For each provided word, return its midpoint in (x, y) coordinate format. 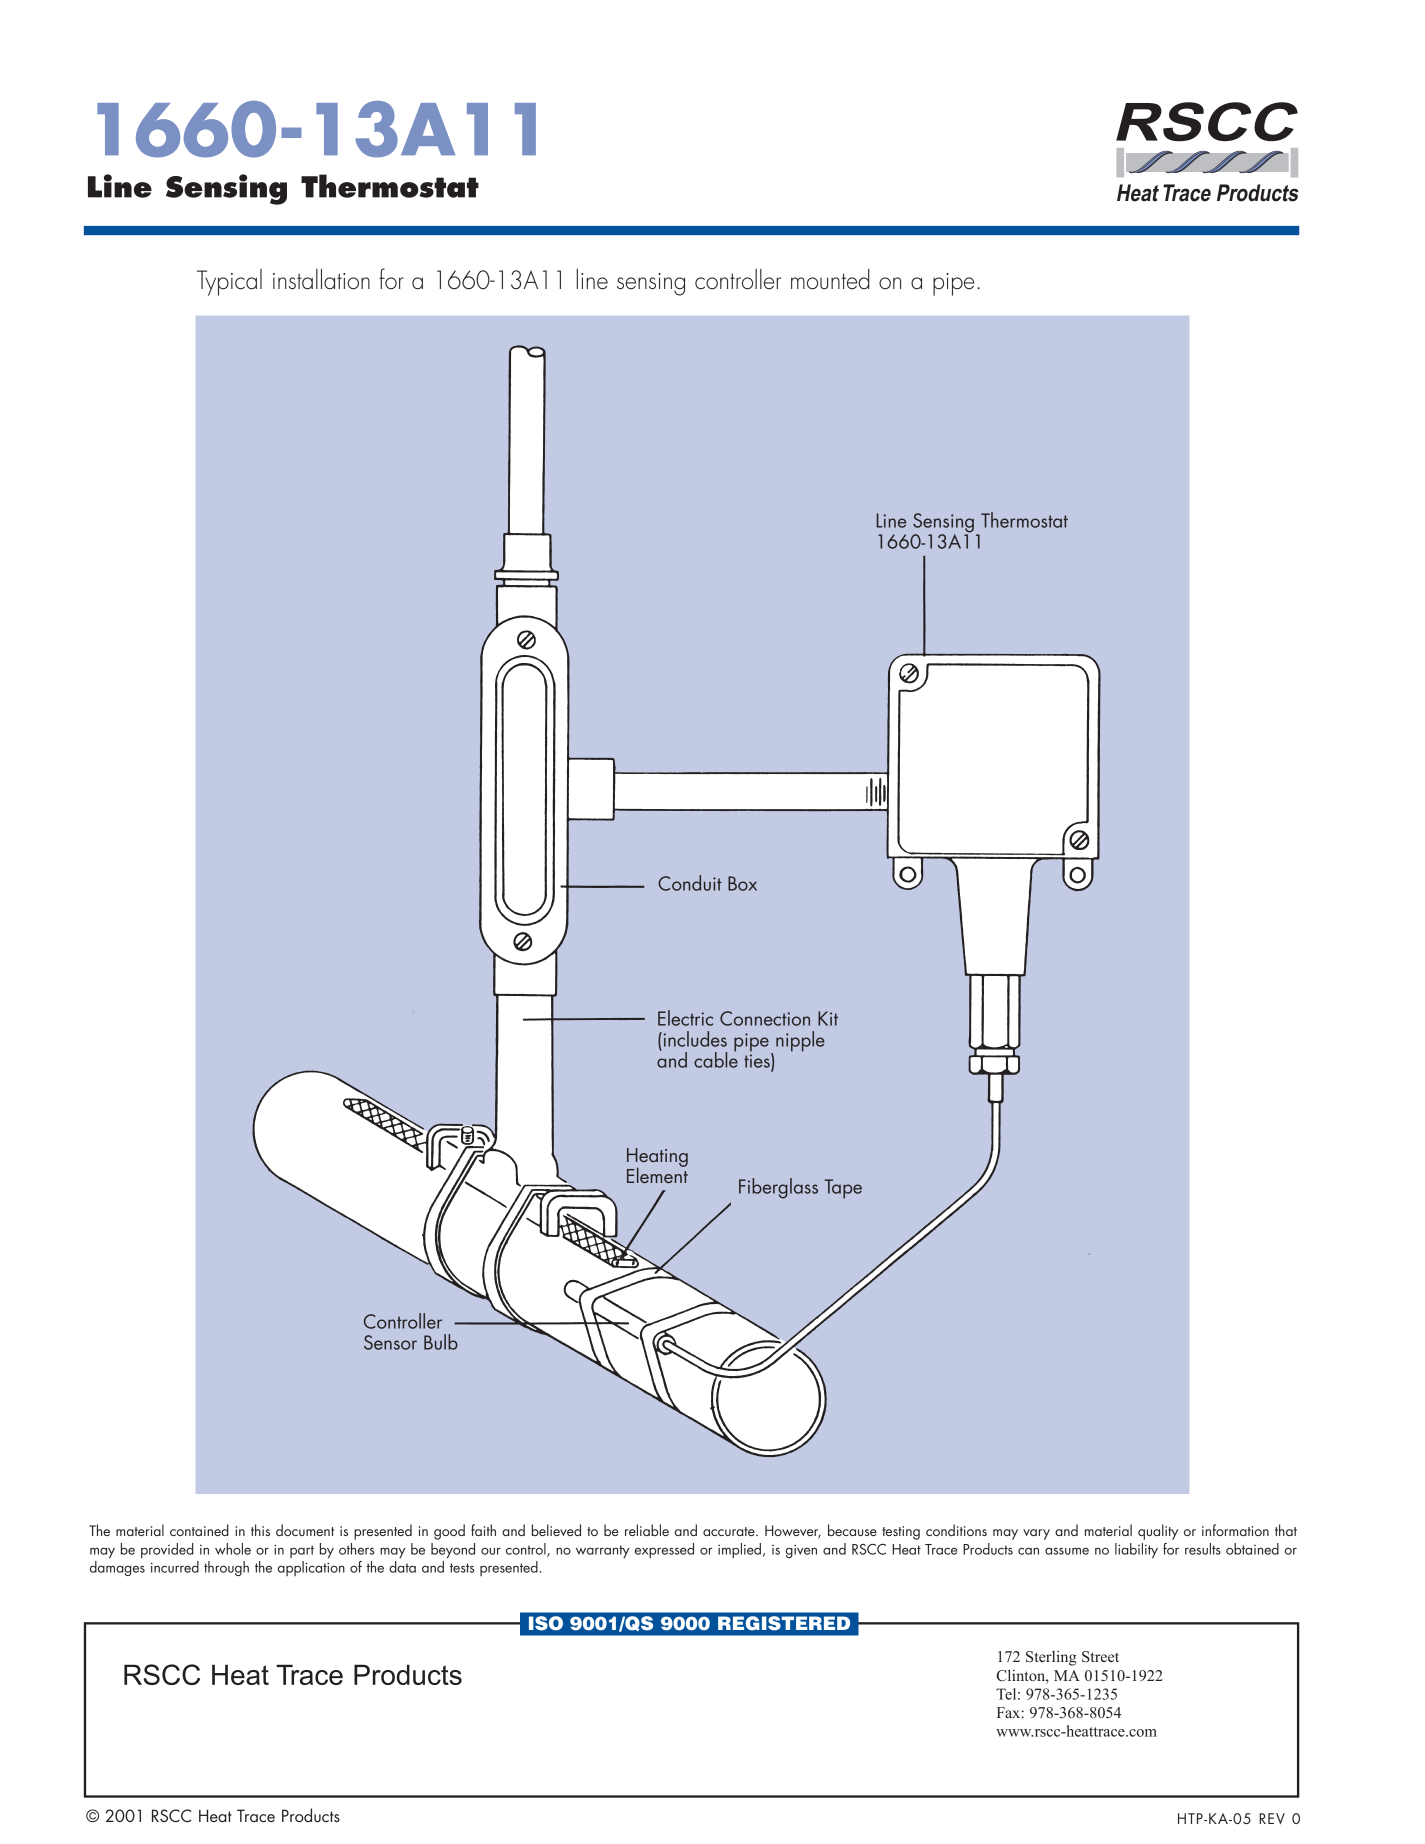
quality (1158, 1532)
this (260, 1530)
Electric (685, 1018)
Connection (765, 1018)
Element (657, 1174)
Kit (828, 1018)
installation (321, 279)
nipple (800, 1041)
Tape (843, 1189)
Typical (229, 282)
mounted (830, 279)
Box (742, 883)
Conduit (690, 883)
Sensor (390, 1342)
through (226, 1568)
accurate (730, 1531)
